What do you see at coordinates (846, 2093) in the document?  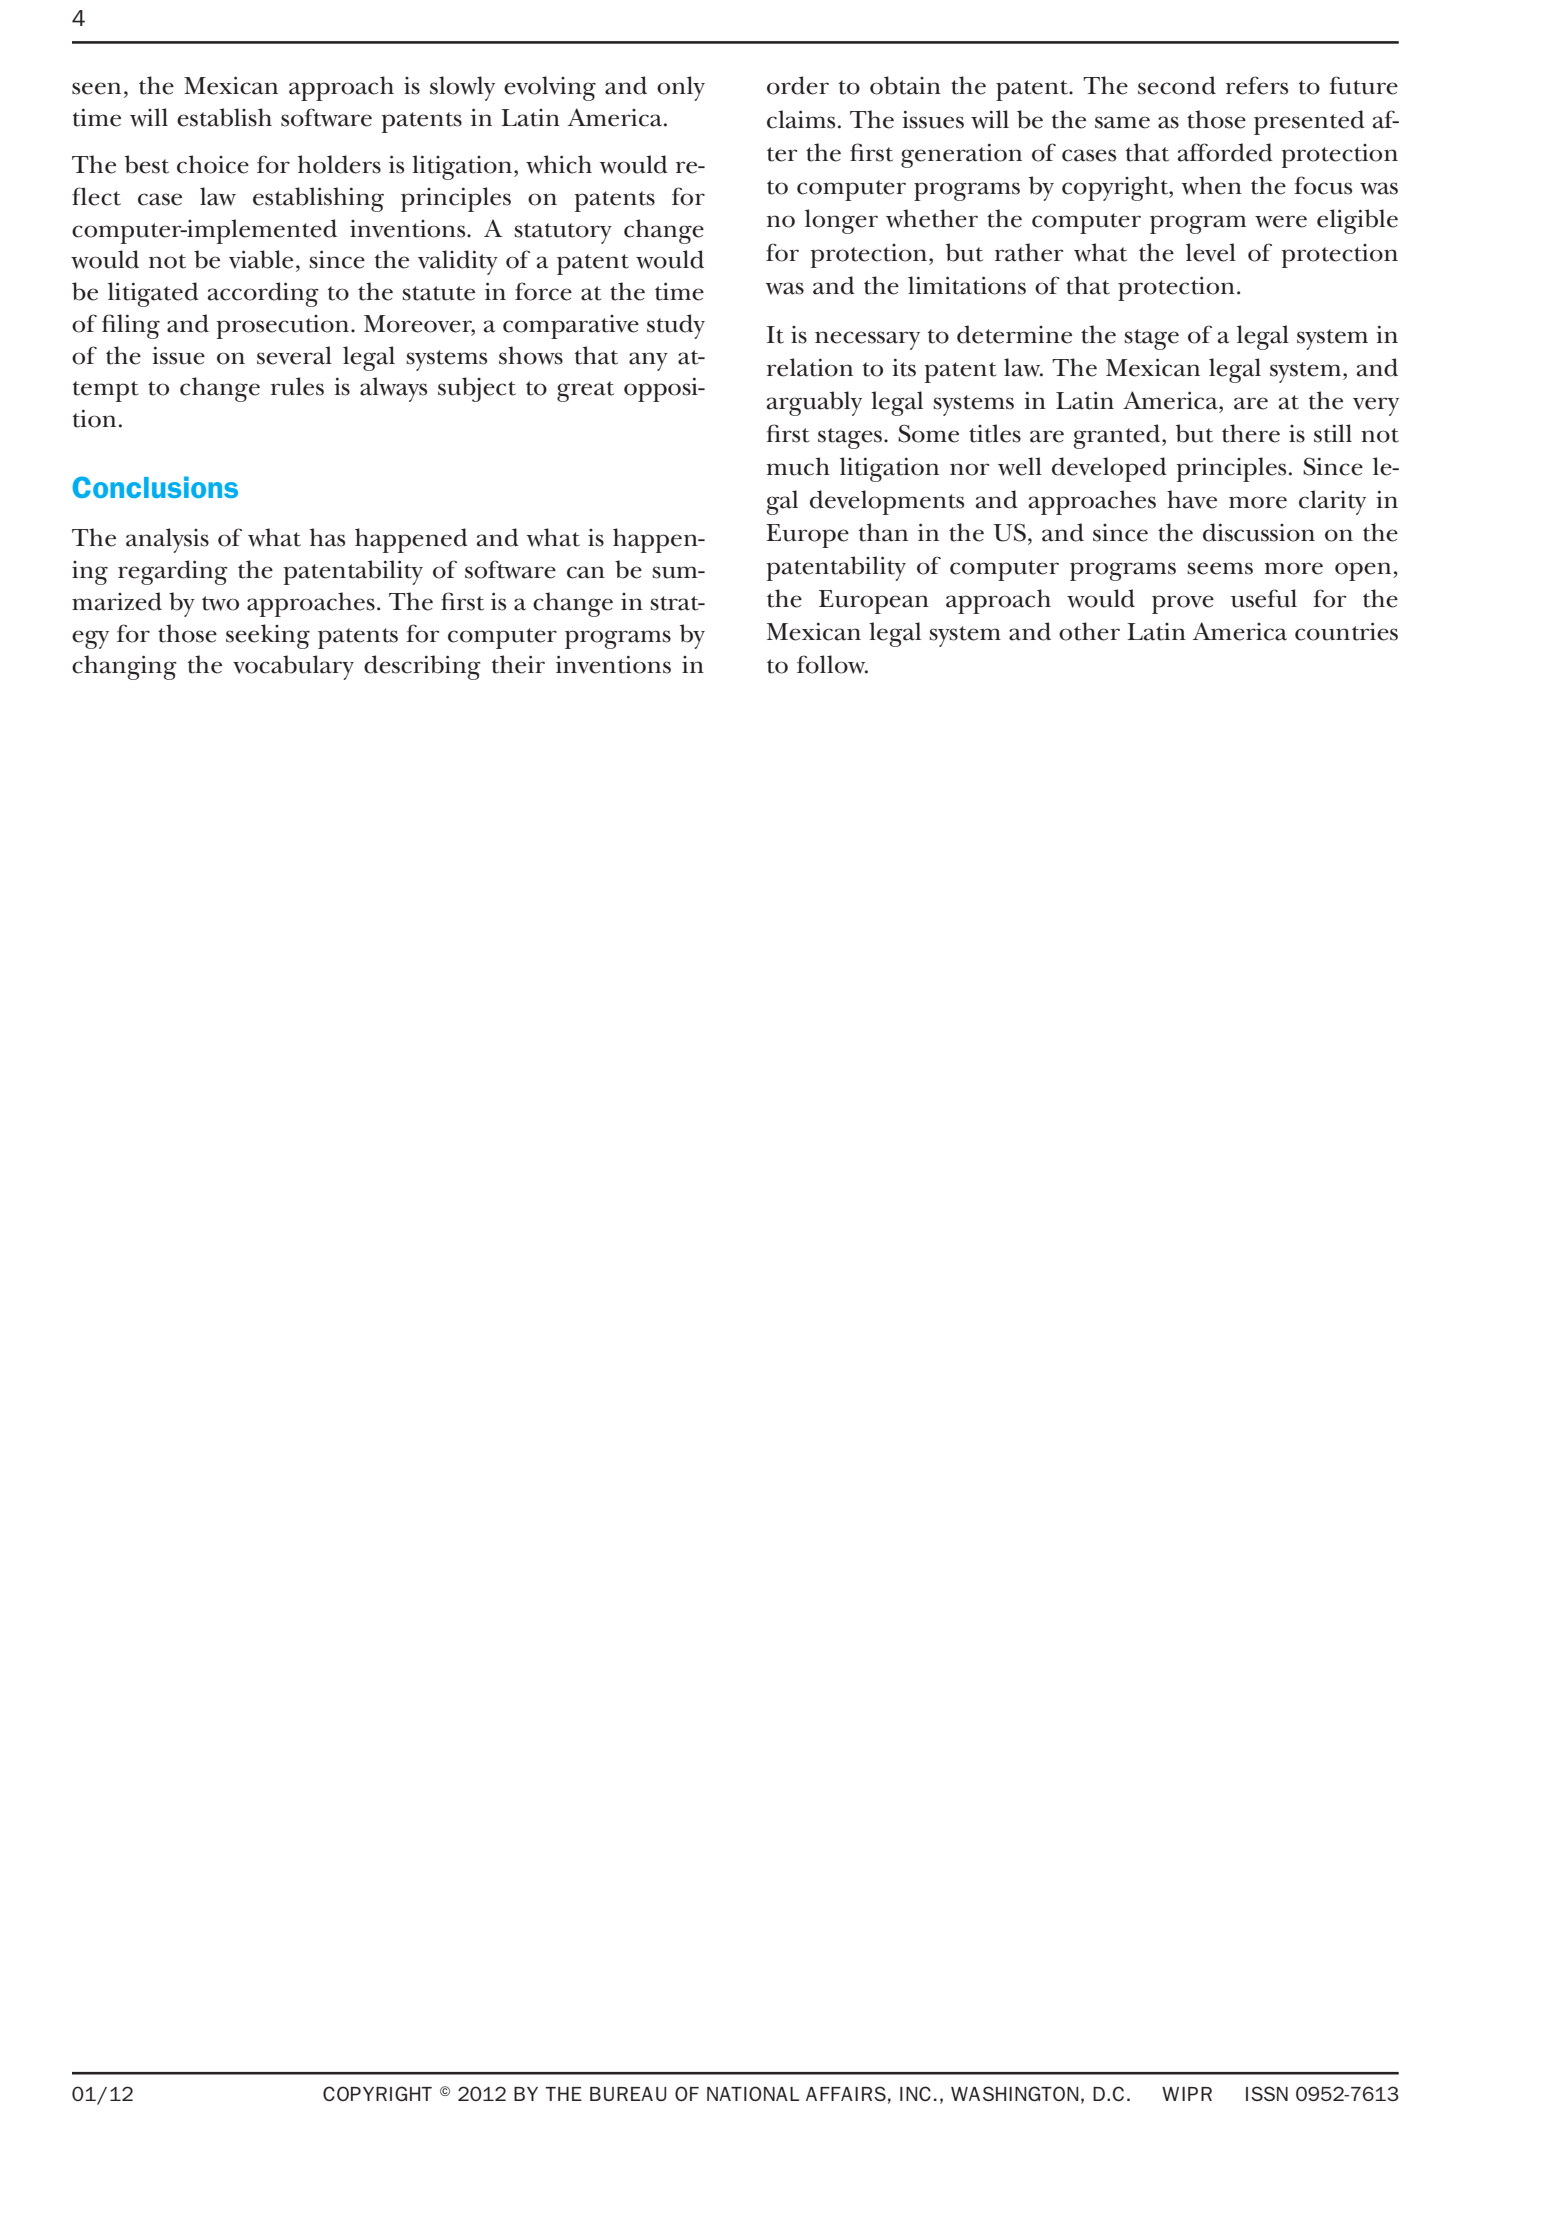 I see `AFFAIRS` at bounding box center [846, 2093].
